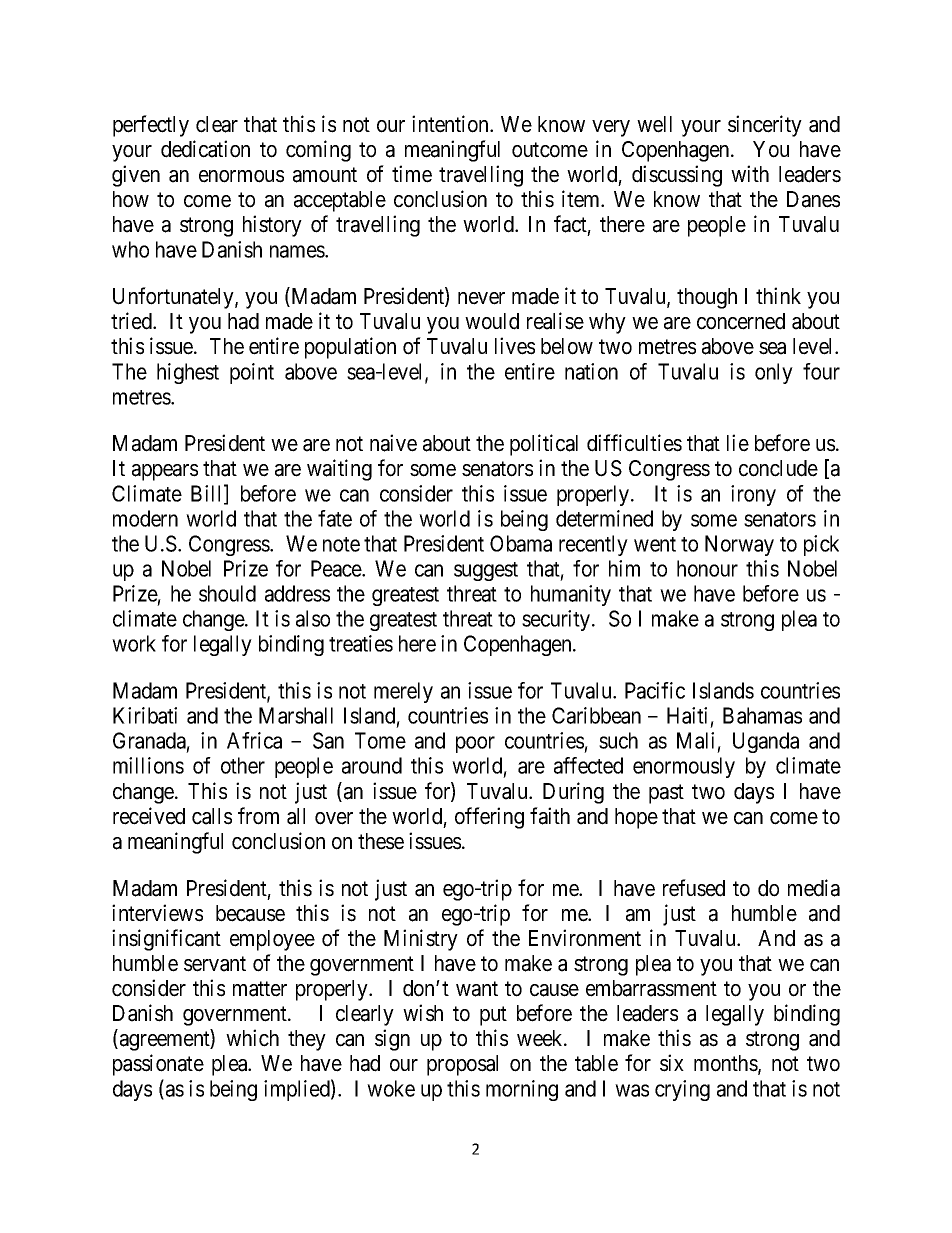 Image resolution: width=952 pixels, height=1233 pixels. Describe the element at coordinates (486, 571) in the screenshot. I see `suggest` at that location.
